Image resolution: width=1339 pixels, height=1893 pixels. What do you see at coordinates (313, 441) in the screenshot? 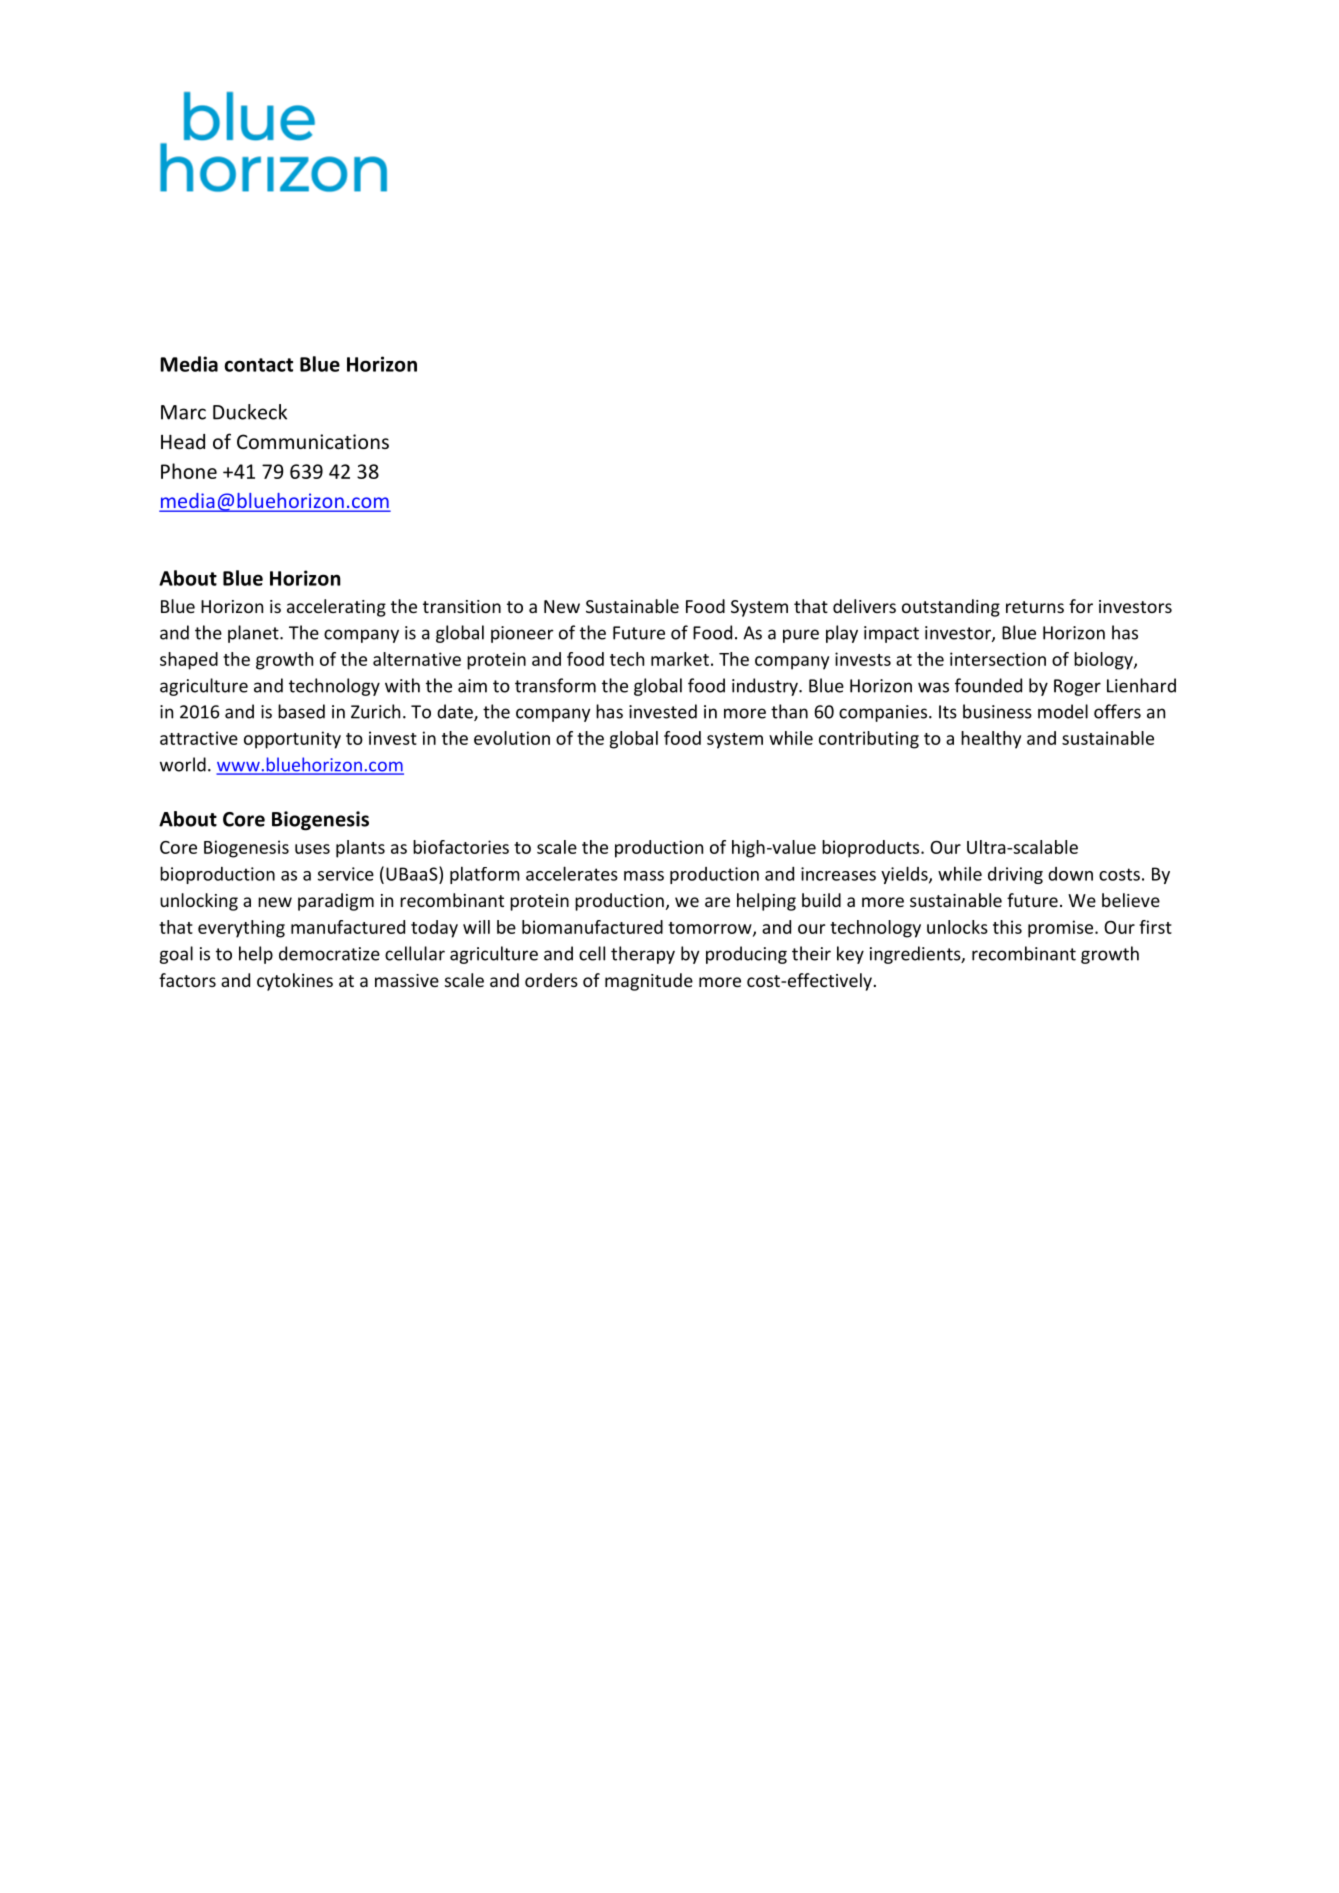
I see `Communications` at bounding box center [313, 441].
